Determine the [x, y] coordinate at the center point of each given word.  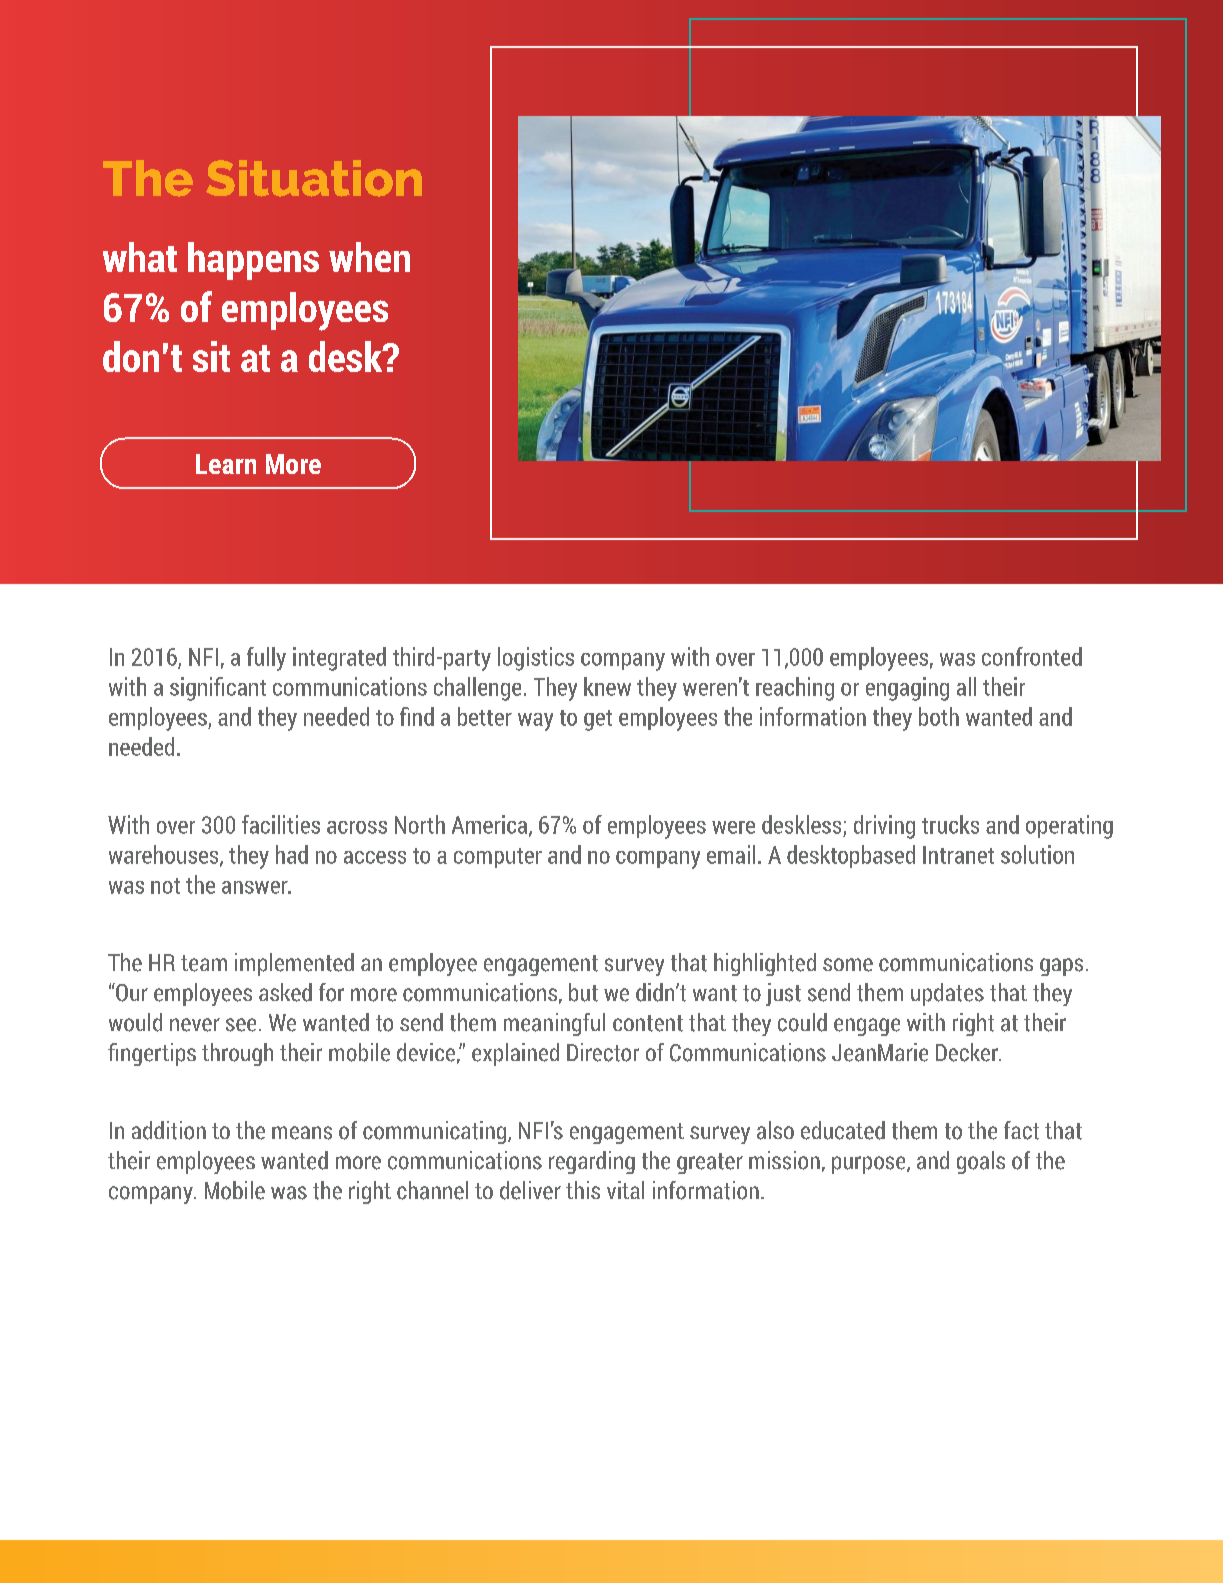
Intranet [958, 855]
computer [498, 858]
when [369, 257]
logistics [536, 659]
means [302, 1133]
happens [253, 261]
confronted [1032, 656]
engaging [907, 689]
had [292, 854]
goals [981, 1162]
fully [266, 659]
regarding [592, 1162]
